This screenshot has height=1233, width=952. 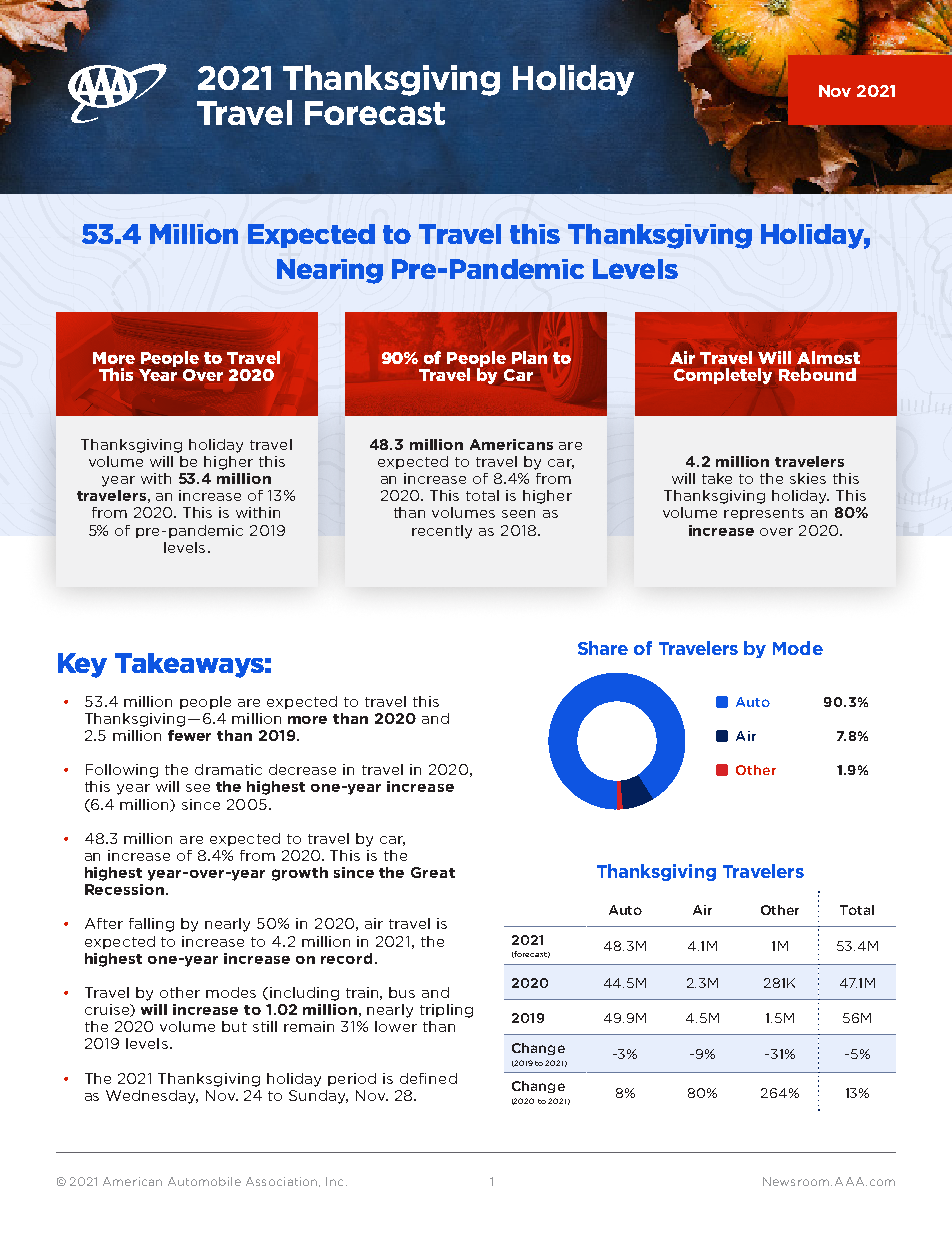 I want to click on Almost, so click(x=828, y=357).
